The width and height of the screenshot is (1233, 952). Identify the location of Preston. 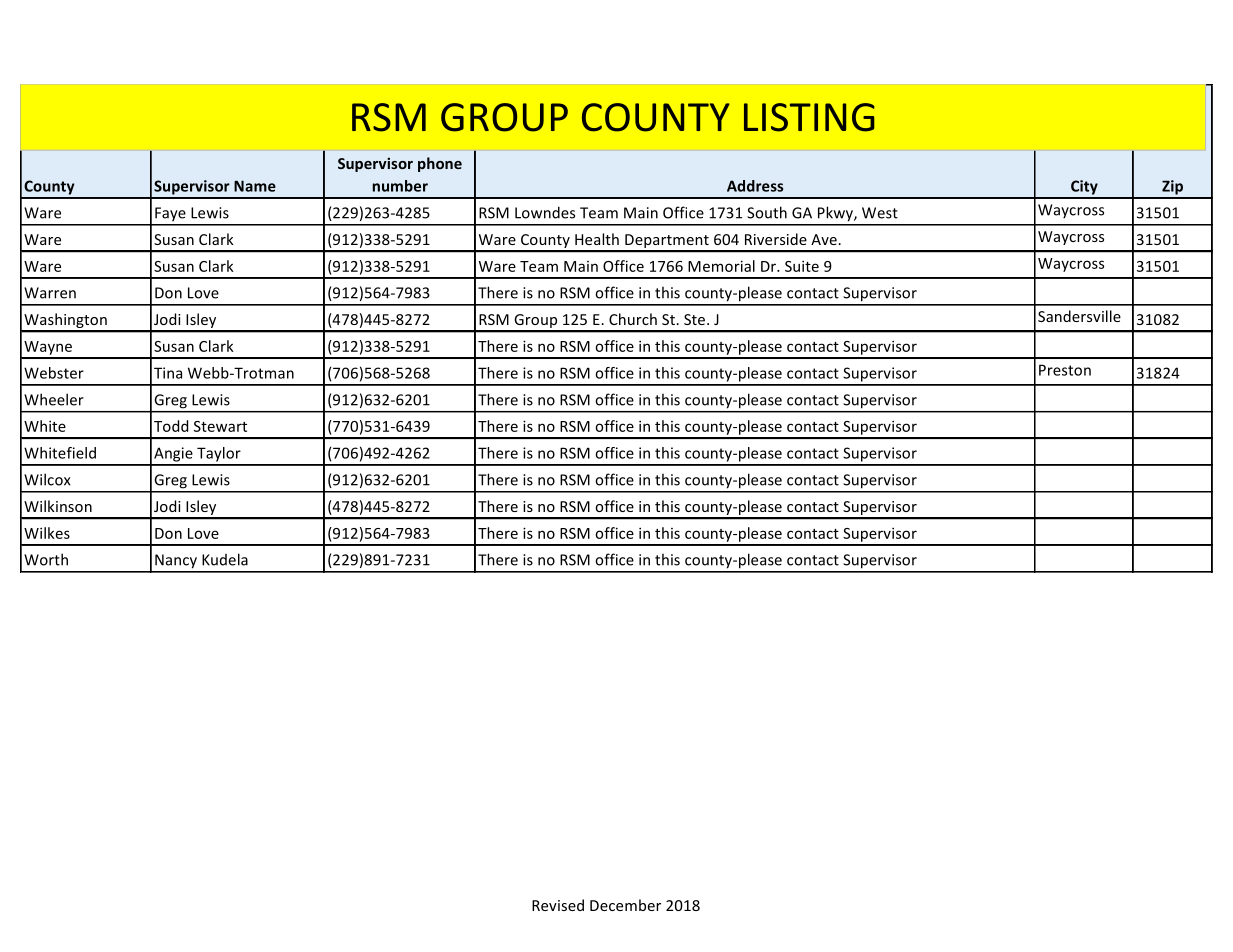
(1065, 370).
